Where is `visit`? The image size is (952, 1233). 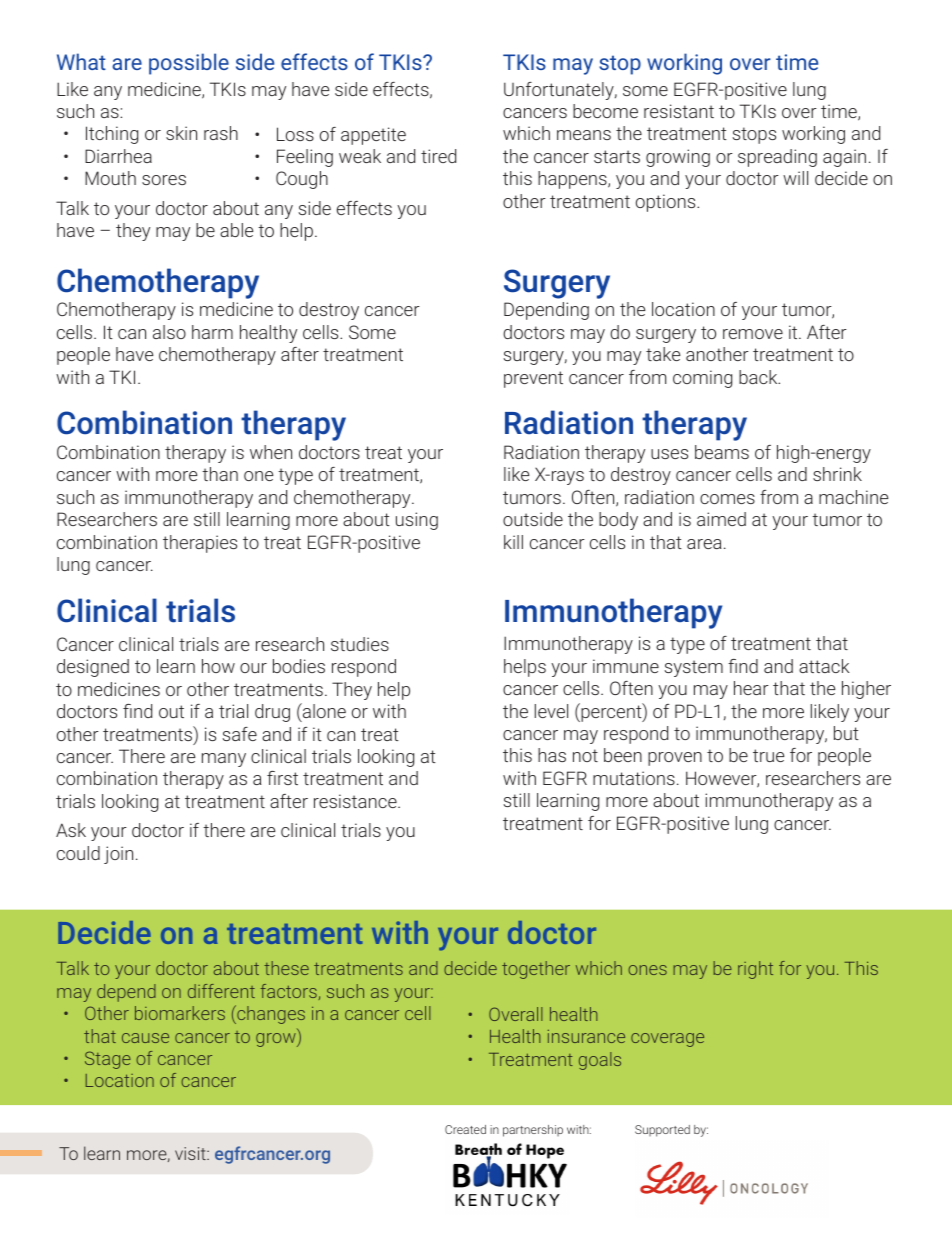 visit is located at coordinates (191, 1153).
